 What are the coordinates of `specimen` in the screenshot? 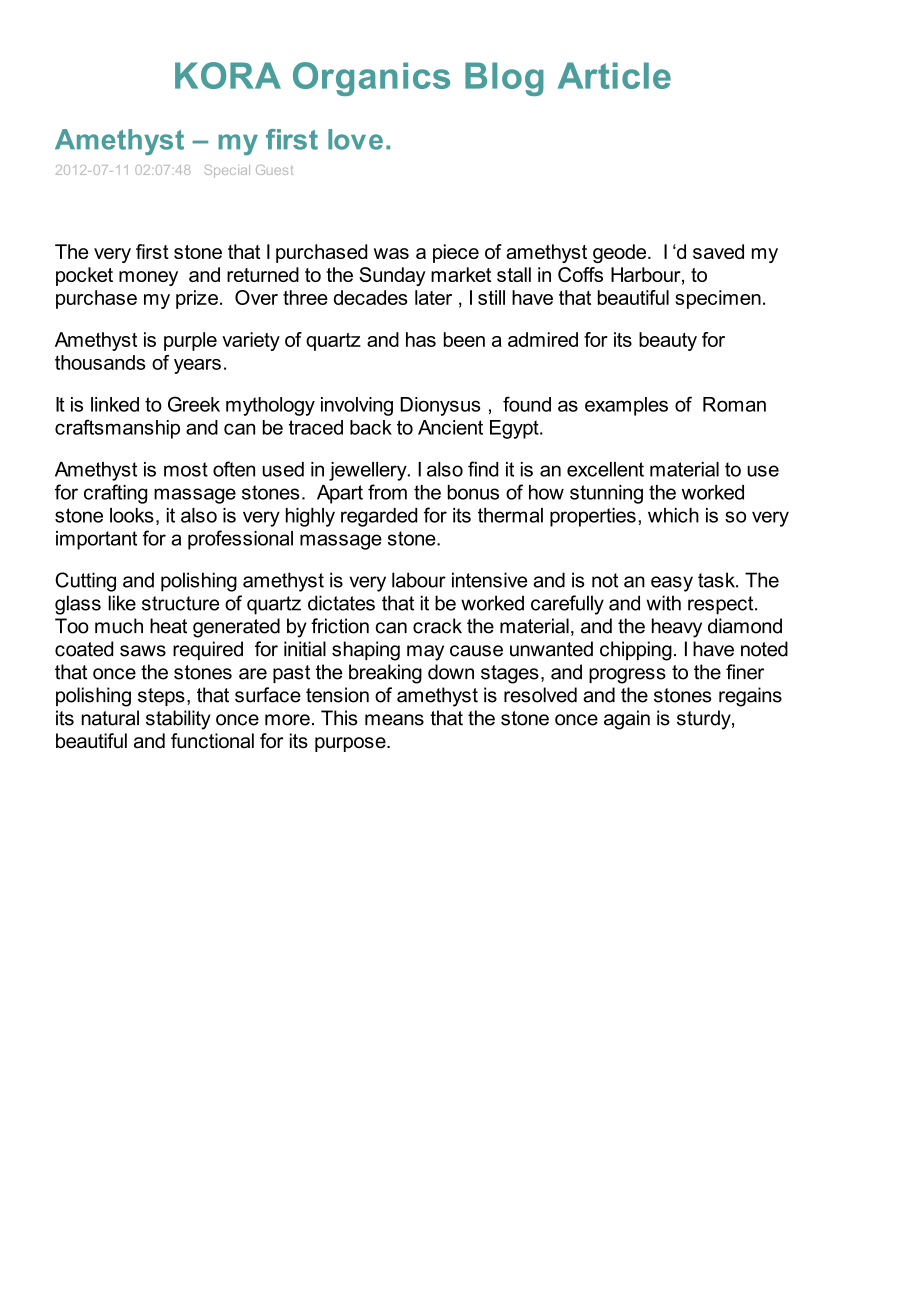 It's located at (718, 299).
